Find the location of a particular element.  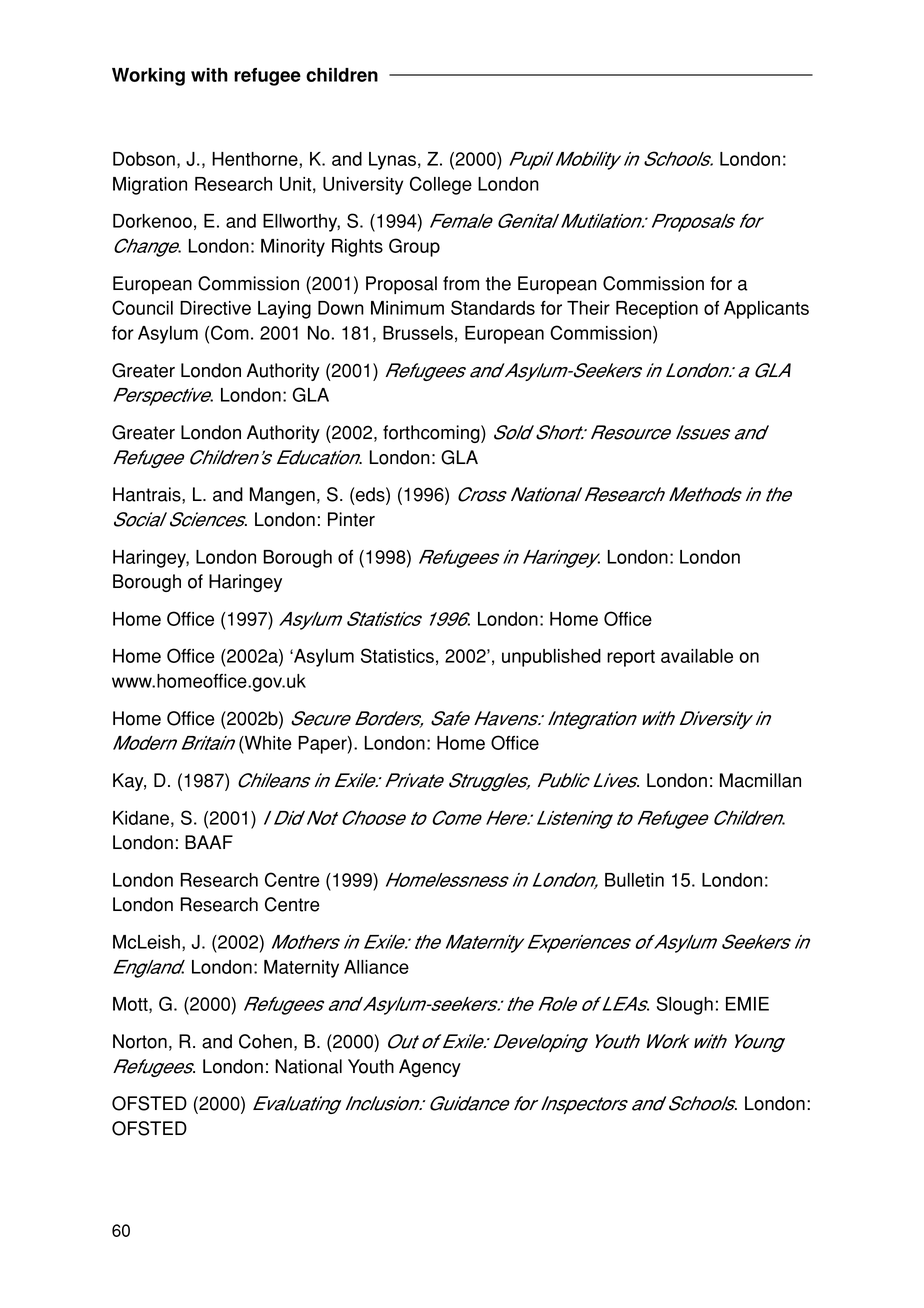

Migration is located at coordinates (150, 186).
